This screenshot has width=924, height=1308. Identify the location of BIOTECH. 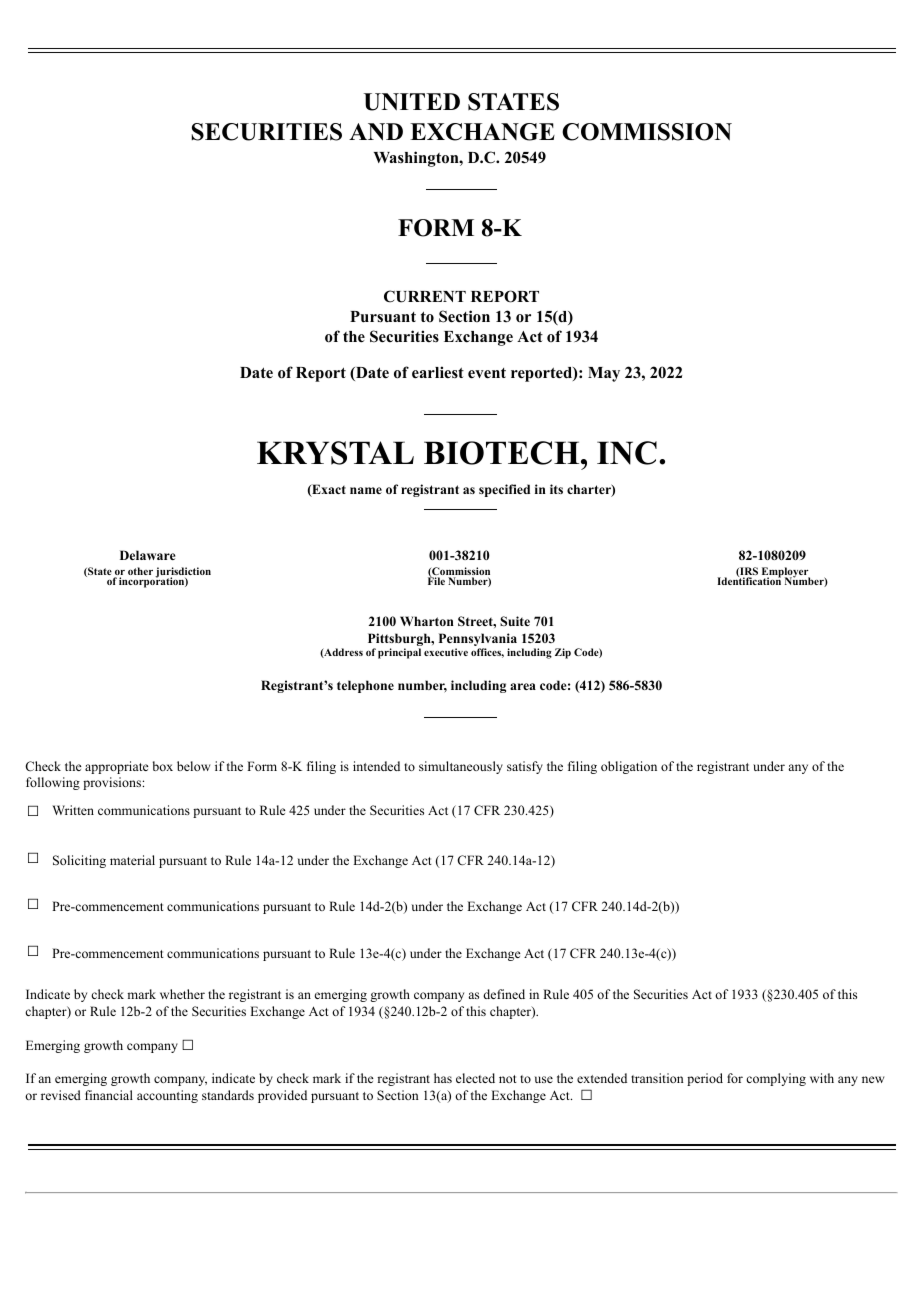
(503, 453).
